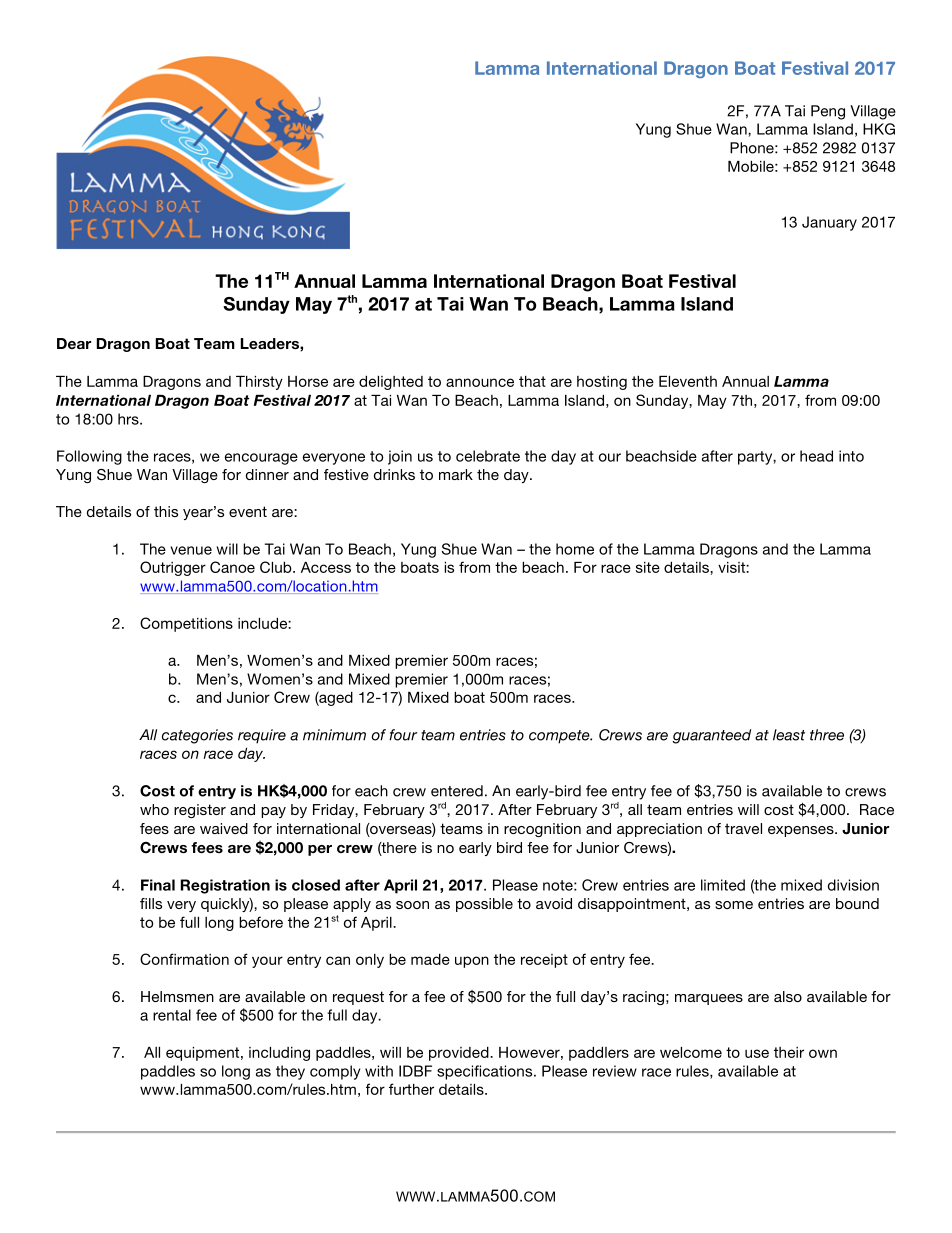 The image size is (952, 1233). Describe the element at coordinates (648, 567) in the image. I see `site` at that location.
